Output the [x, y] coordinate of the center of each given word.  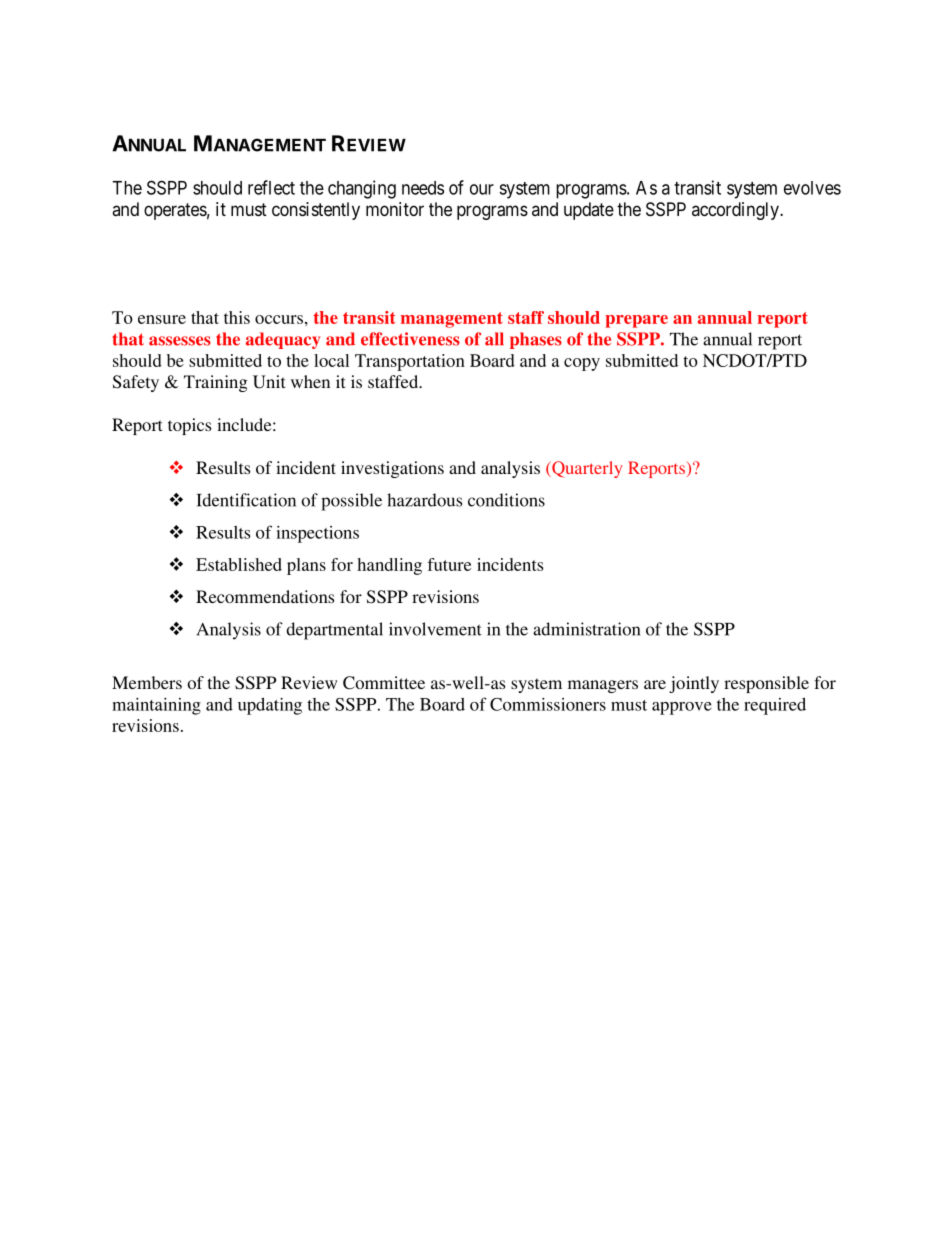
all [494, 339]
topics [189, 426]
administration [587, 629]
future [449, 564]
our [482, 189]
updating [270, 706]
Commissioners [548, 704]
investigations [392, 469]
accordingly [736, 211]
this [237, 317]
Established [239, 564]
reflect [271, 187]
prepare [637, 321]
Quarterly [586, 469]
